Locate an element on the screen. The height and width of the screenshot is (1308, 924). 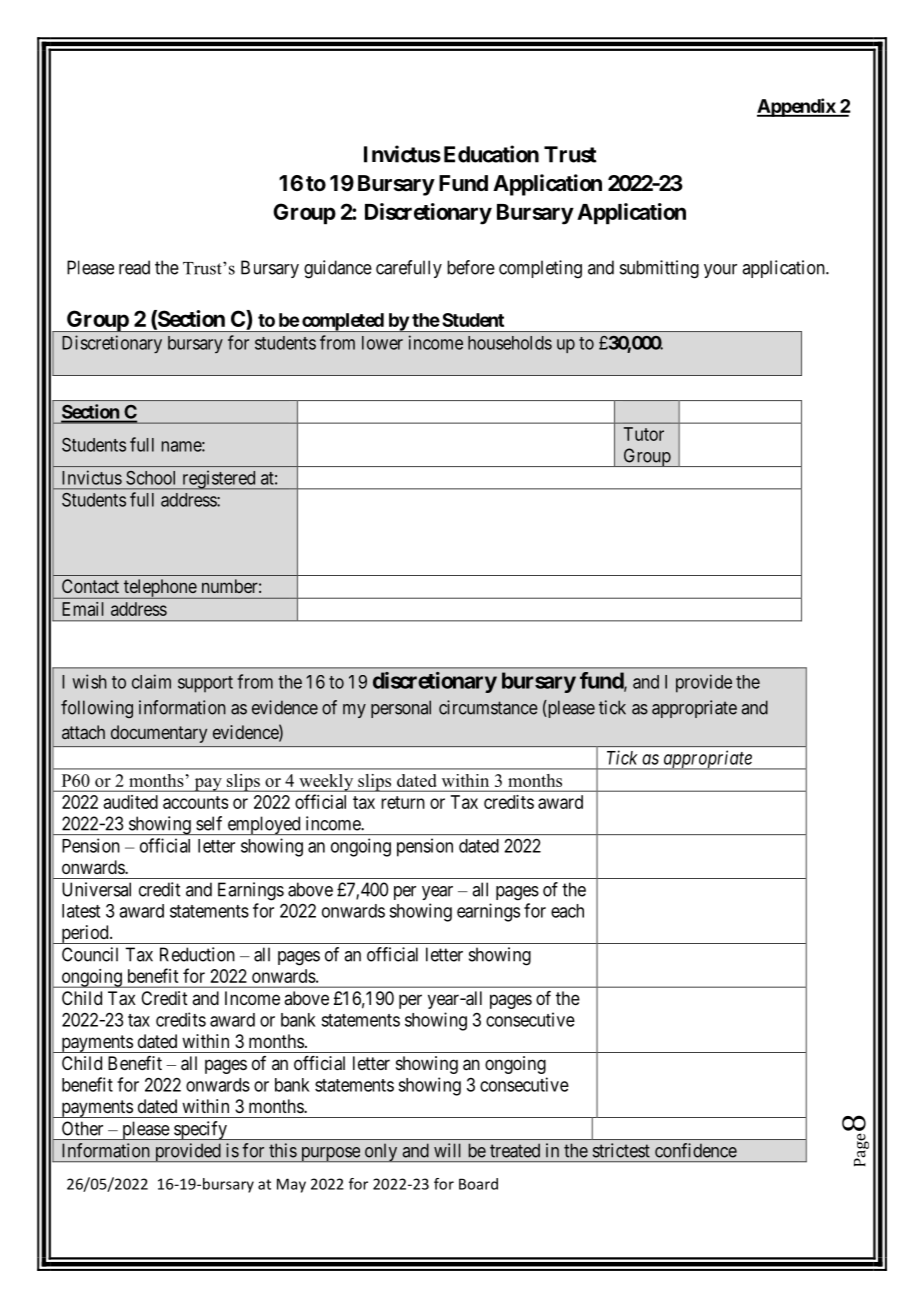
confidence is located at coordinates (696, 1150).
